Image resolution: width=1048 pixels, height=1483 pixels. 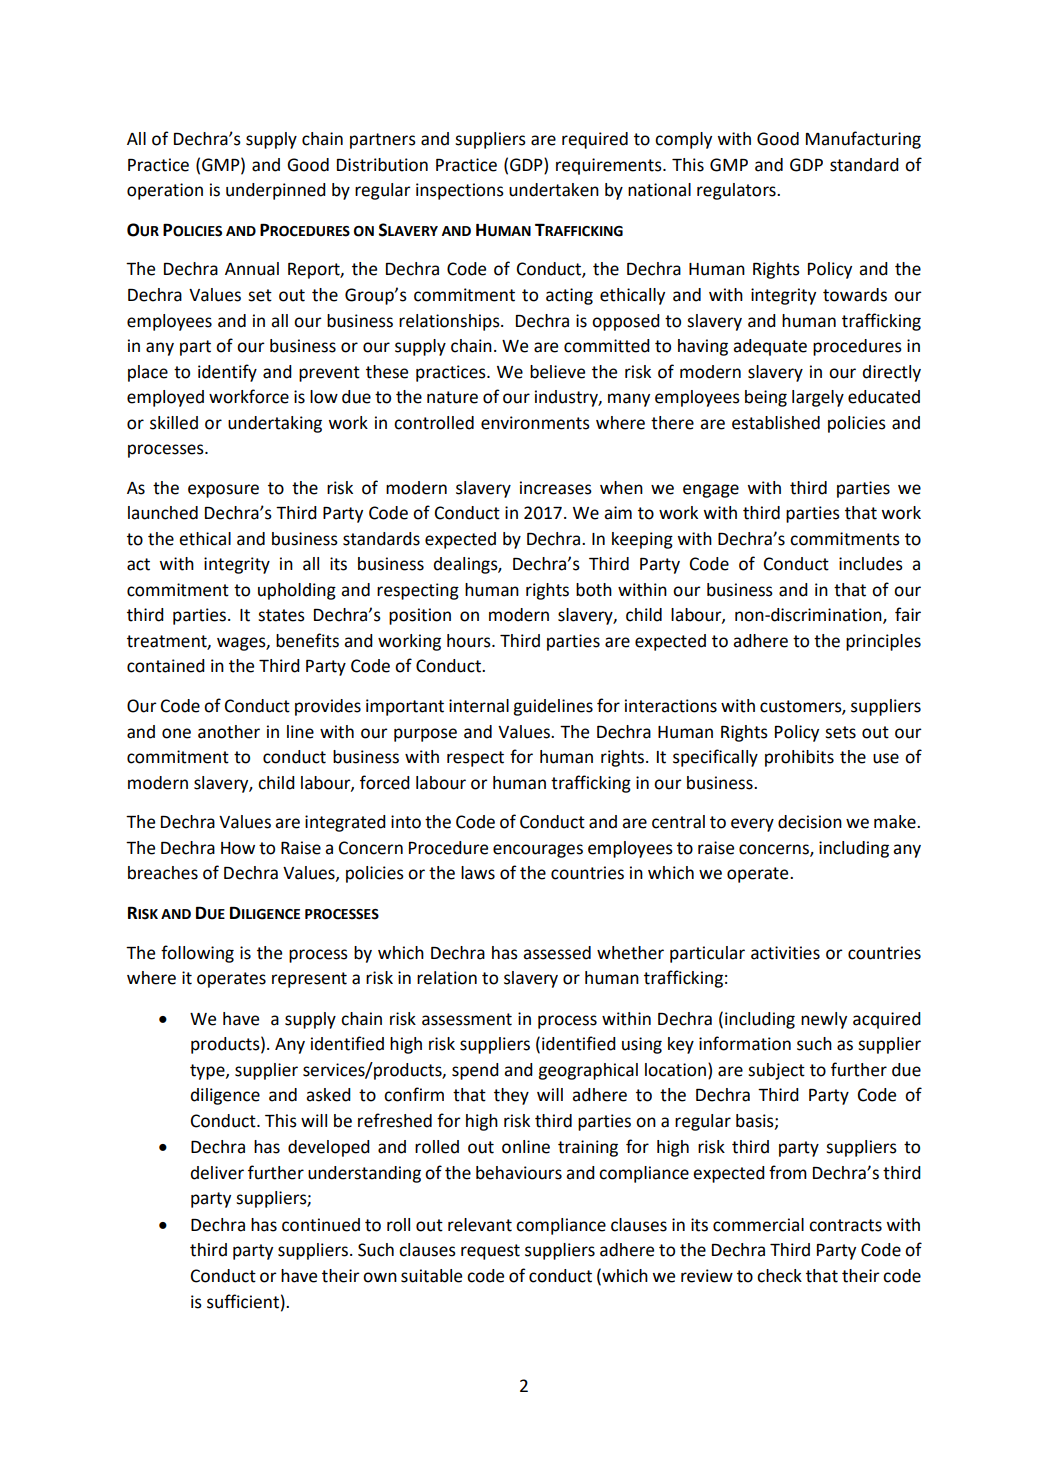 I want to click on Manufacturing, so click(x=863, y=140).
